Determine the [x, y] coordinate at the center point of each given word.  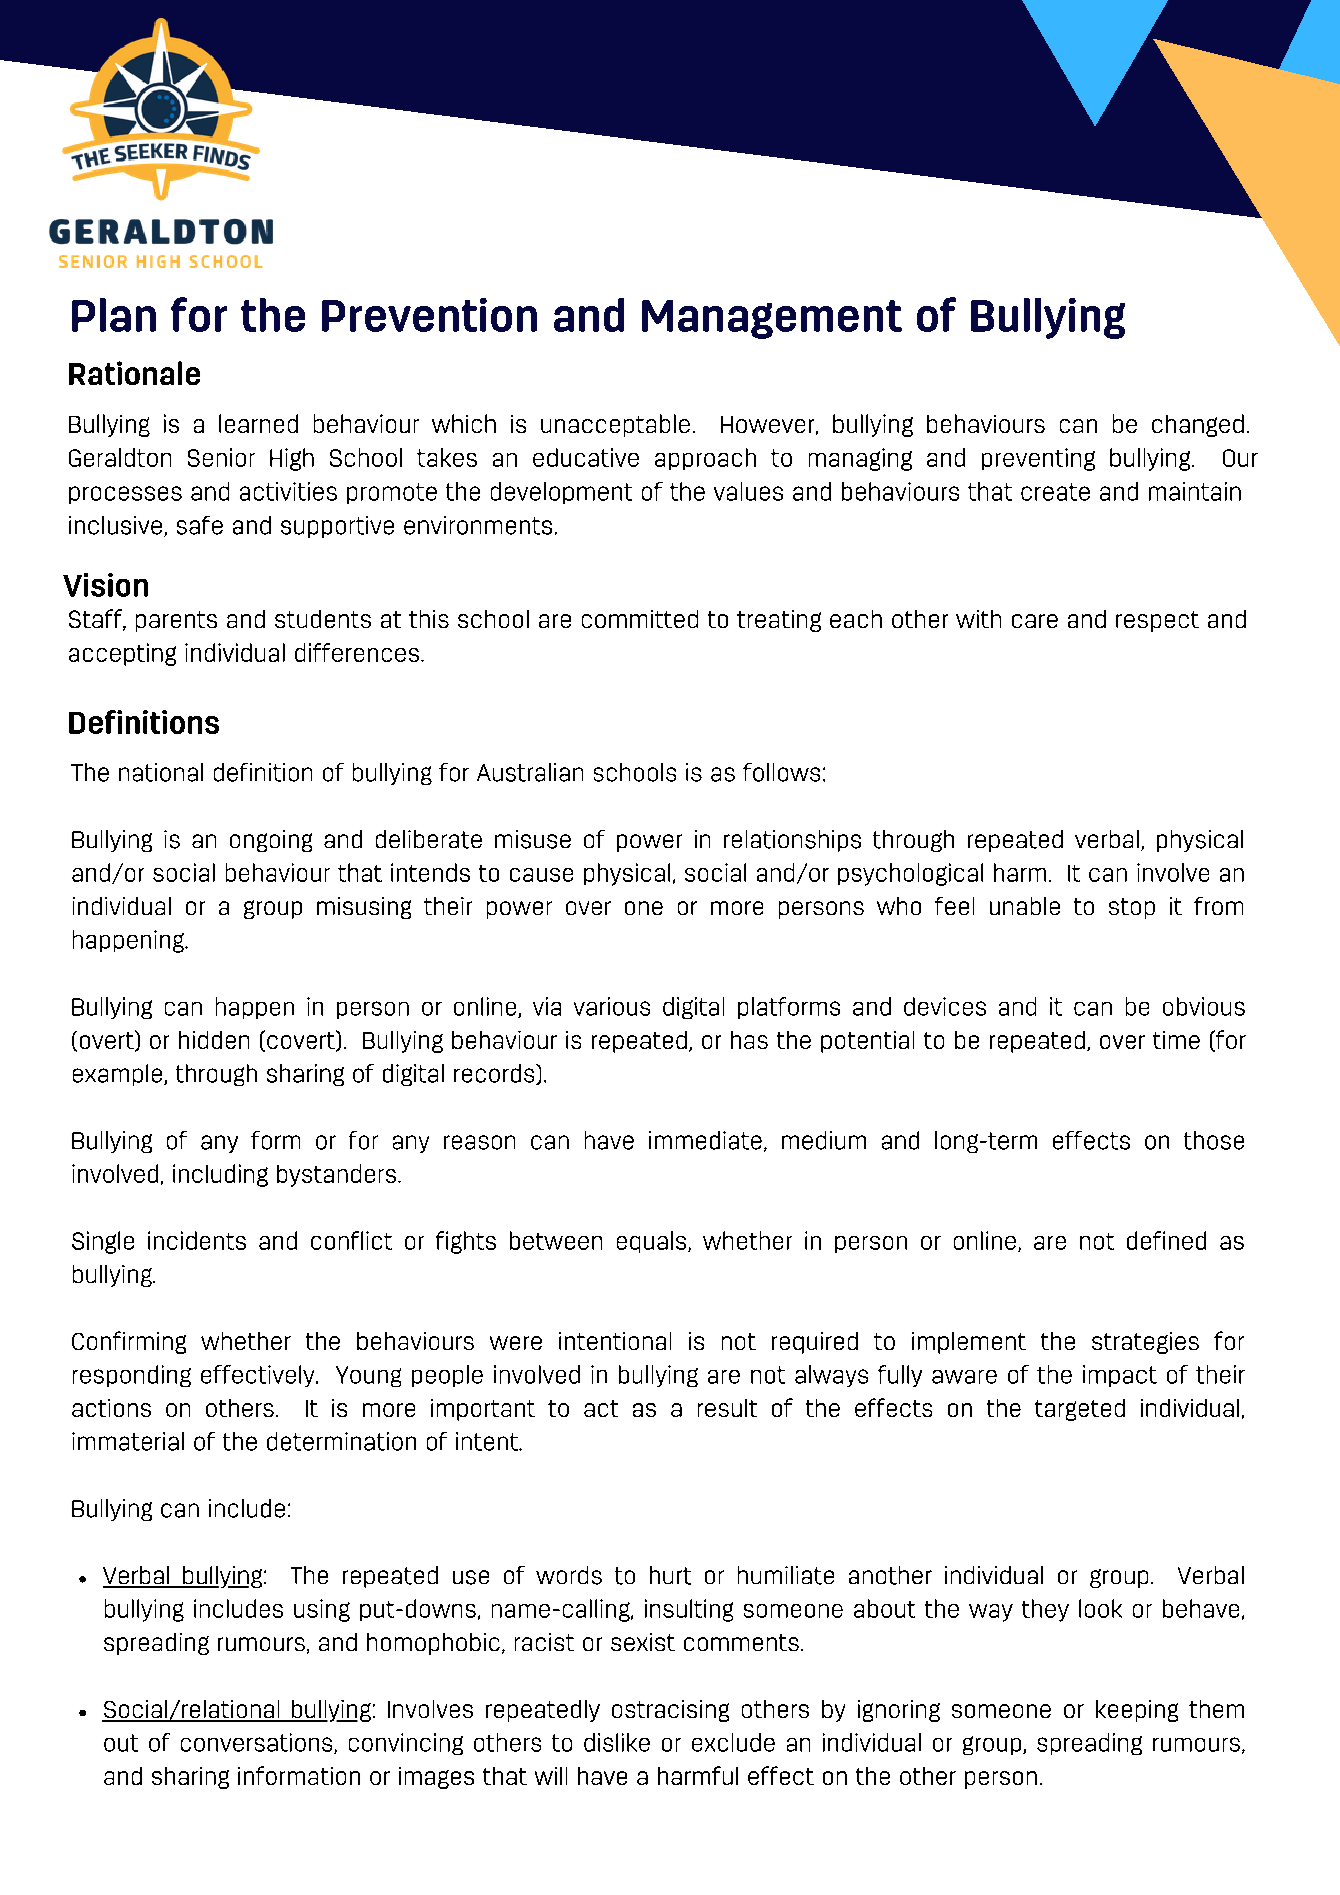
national [161, 772]
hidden [214, 1040]
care [1035, 621]
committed [640, 619]
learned [258, 423]
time [1176, 1040]
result [727, 1408]
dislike [617, 1742]
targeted [1080, 1410]
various [612, 1006]
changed [1198, 425]
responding [132, 1376]
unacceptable [615, 425]
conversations [258, 1743]
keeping [1137, 1711]
